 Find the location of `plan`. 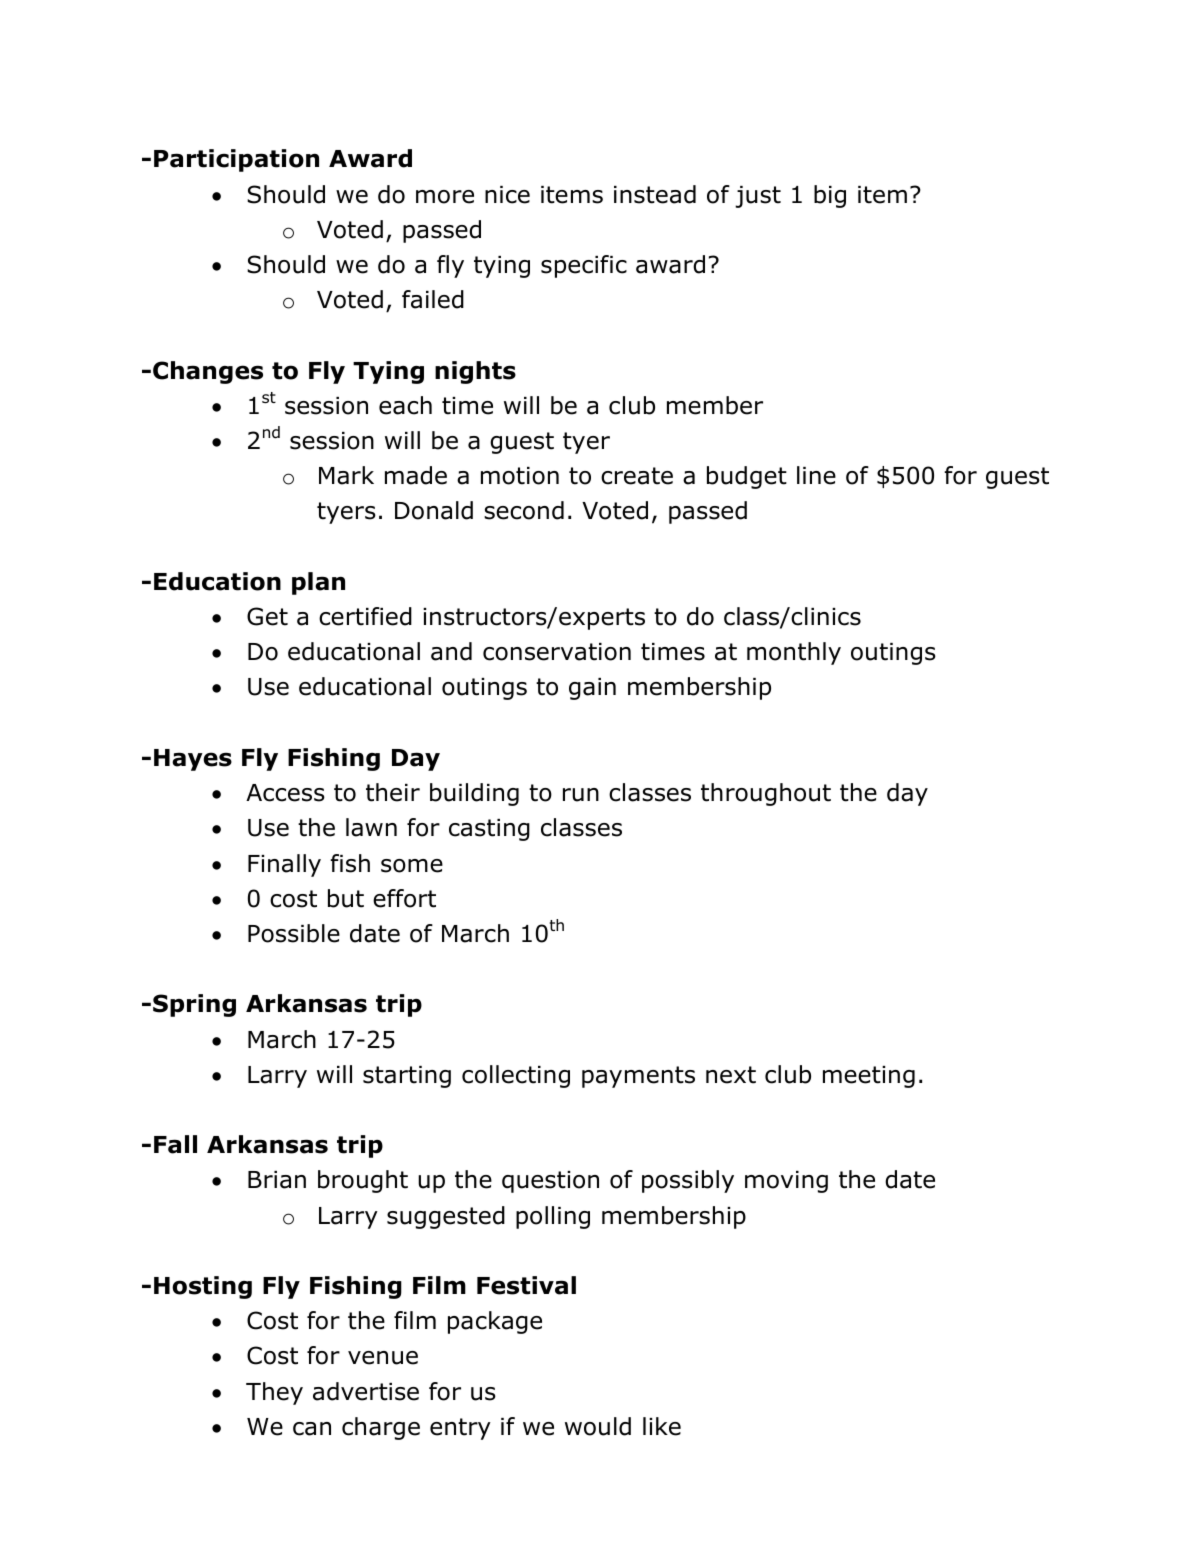

plan is located at coordinates (318, 583).
